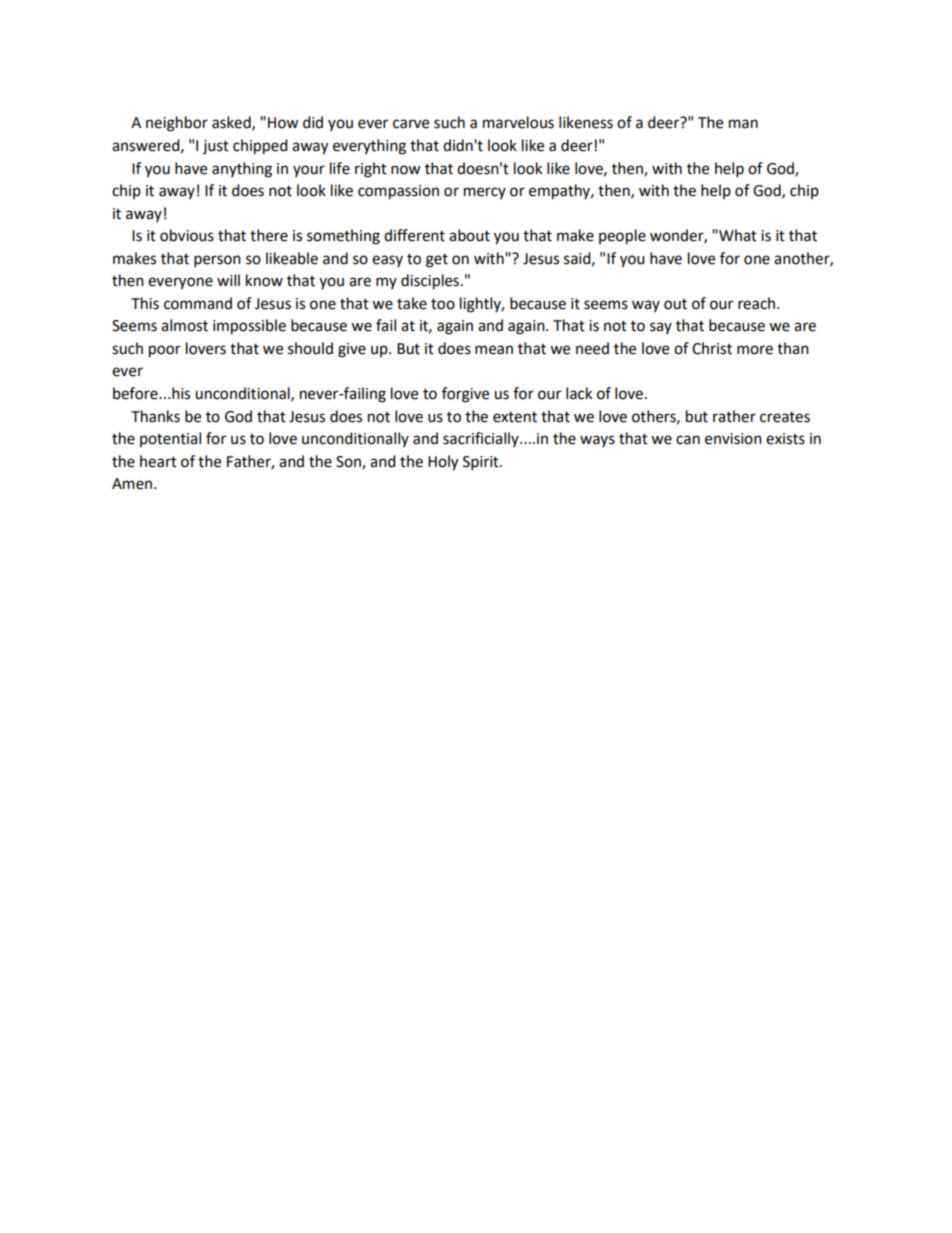 The width and height of the screenshot is (952, 1233). I want to click on potential, so click(170, 439).
